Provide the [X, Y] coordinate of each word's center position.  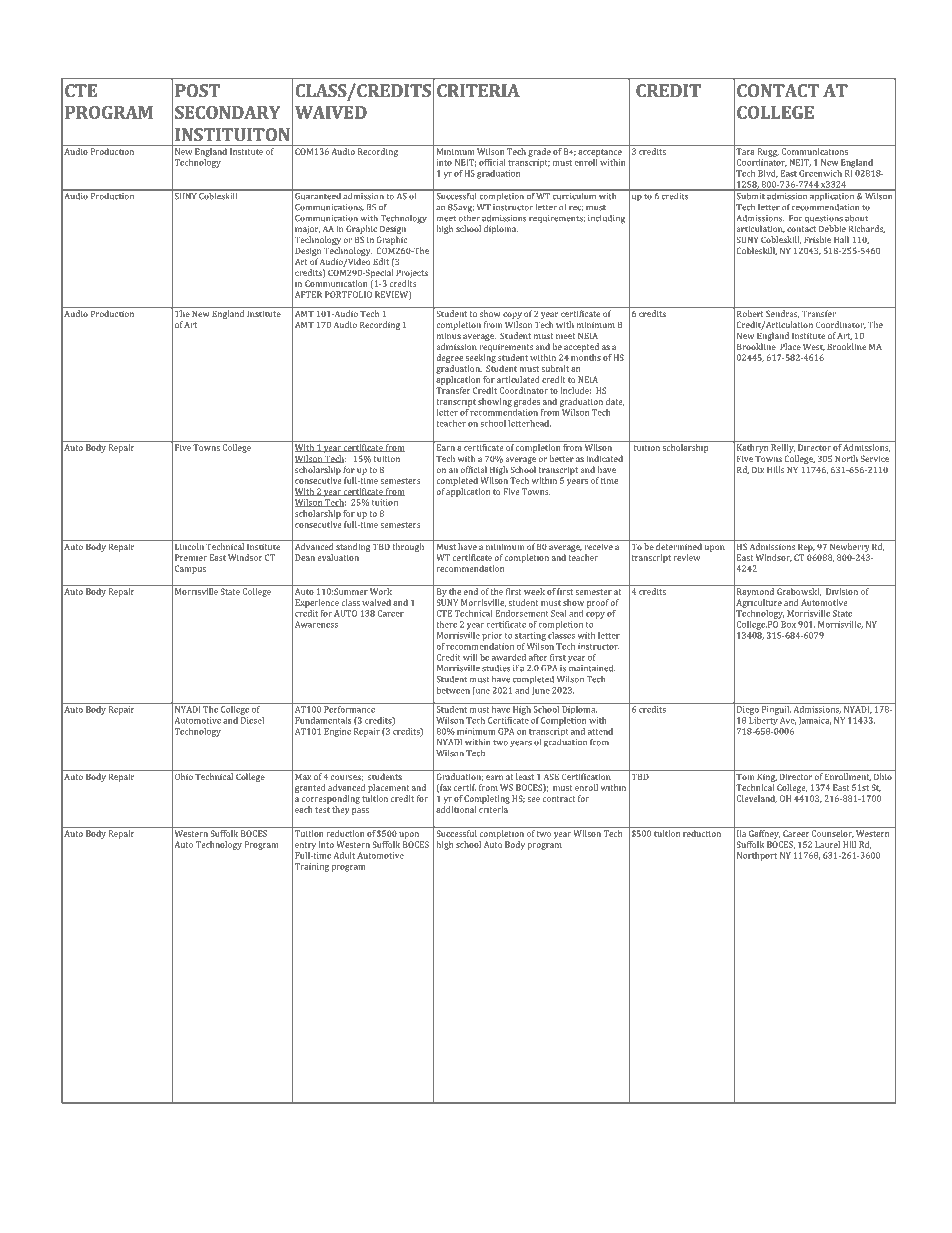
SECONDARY [228, 112]
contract [558, 799]
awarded [509, 657]
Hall [841, 239]
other [469, 217]
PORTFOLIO [348, 294]
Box [788, 624]
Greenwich [820, 173]
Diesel [252, 719]
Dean [305, 557]
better [562, 458]
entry [305, 846]
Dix [758, 469]
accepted [581, 347]
